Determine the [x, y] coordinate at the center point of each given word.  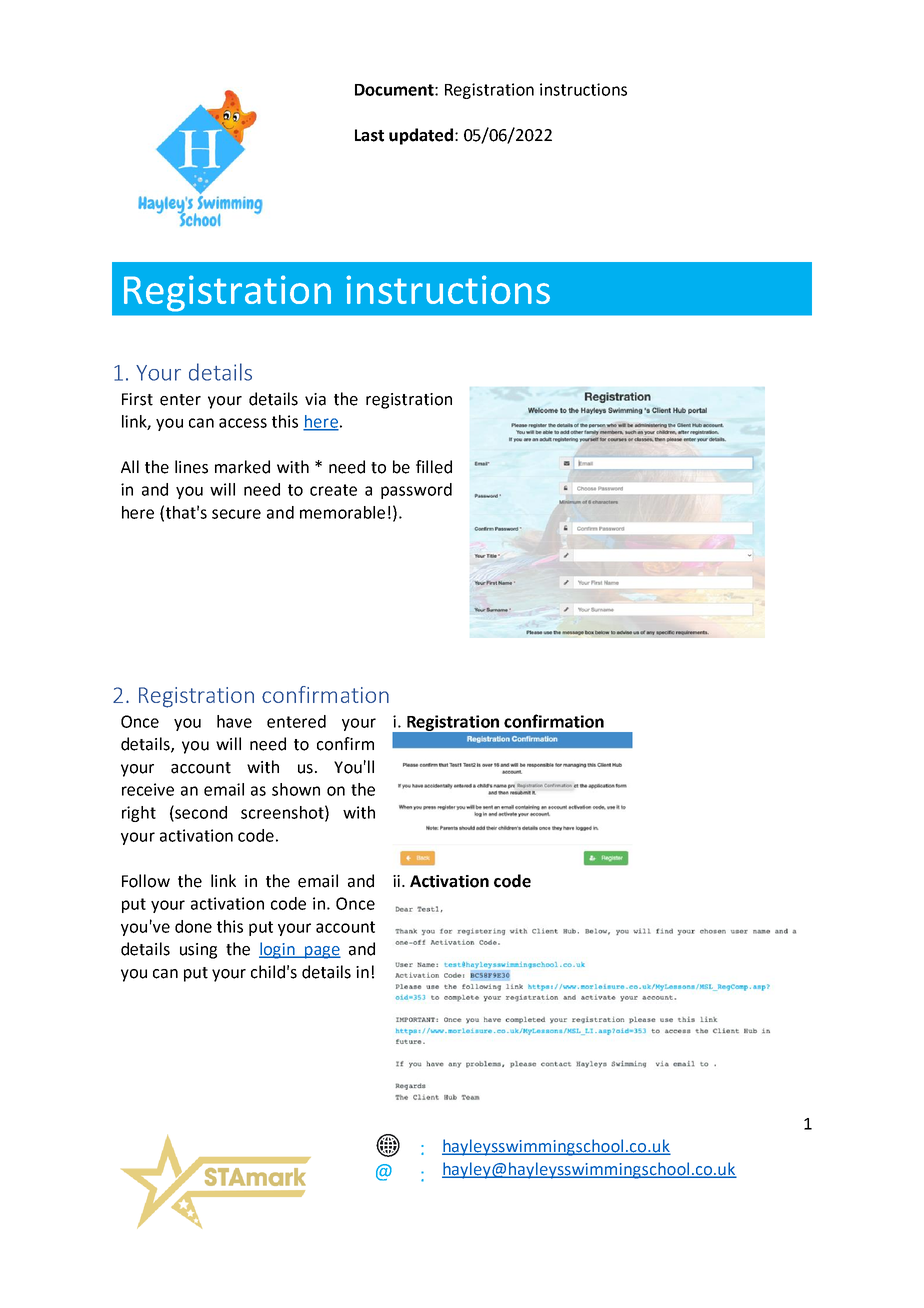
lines [191, 467]
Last [369, 135]
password [416, 491]
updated [421, 136]
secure [236, 514]
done [193, 926]
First [137, 399]
